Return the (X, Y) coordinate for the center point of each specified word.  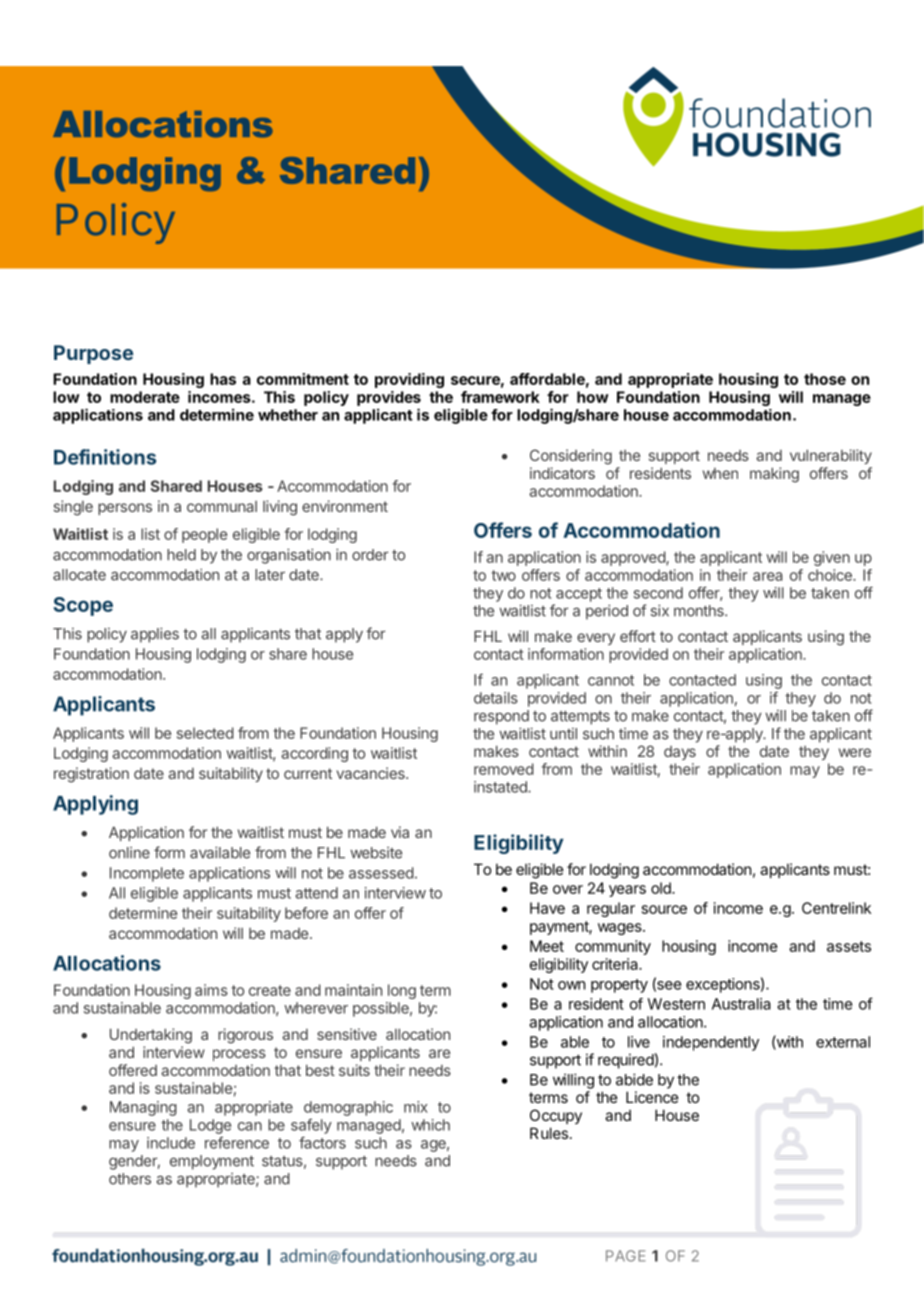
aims (211, 990)
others (130, 1179)
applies (155, 635)
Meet (547, 946)
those (825, 379)
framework (500, 397)
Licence (652, 1097)
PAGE (626, 1256)
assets (849, 946)
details (496, 698)
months (700, 611)
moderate (145, 397)
